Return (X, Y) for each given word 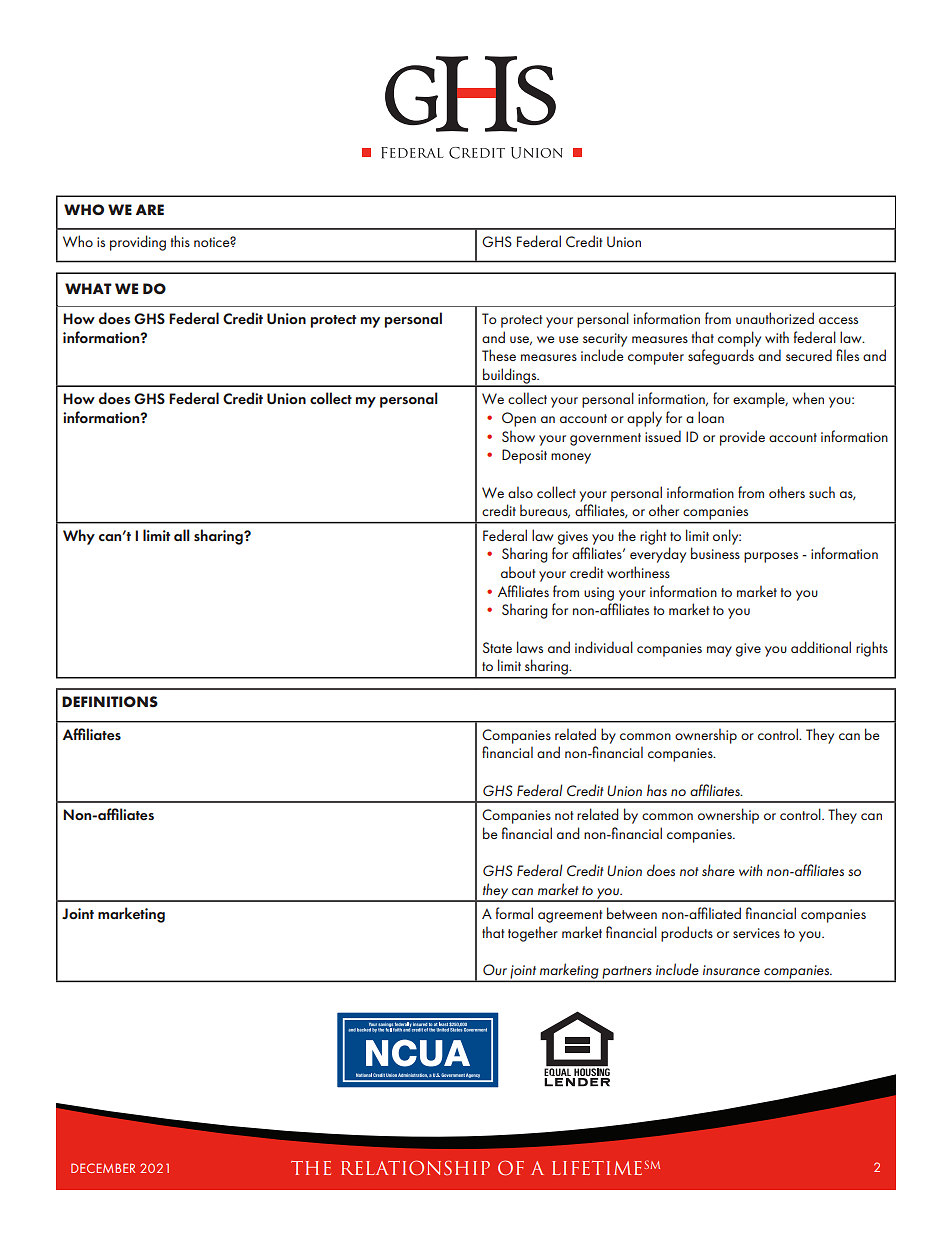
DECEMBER (103, 1168)
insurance (731, 970)
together (533, 934)
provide (742, 438)
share (718, 870)
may (719, 651)
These (499, 355)
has (657, 790)
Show (518, 436)
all (182, 535)
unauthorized (775, 318)
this (180, 241)
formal (514, 913)
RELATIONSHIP (415, 1168)
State (497, 647)
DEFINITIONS (110, 702)
